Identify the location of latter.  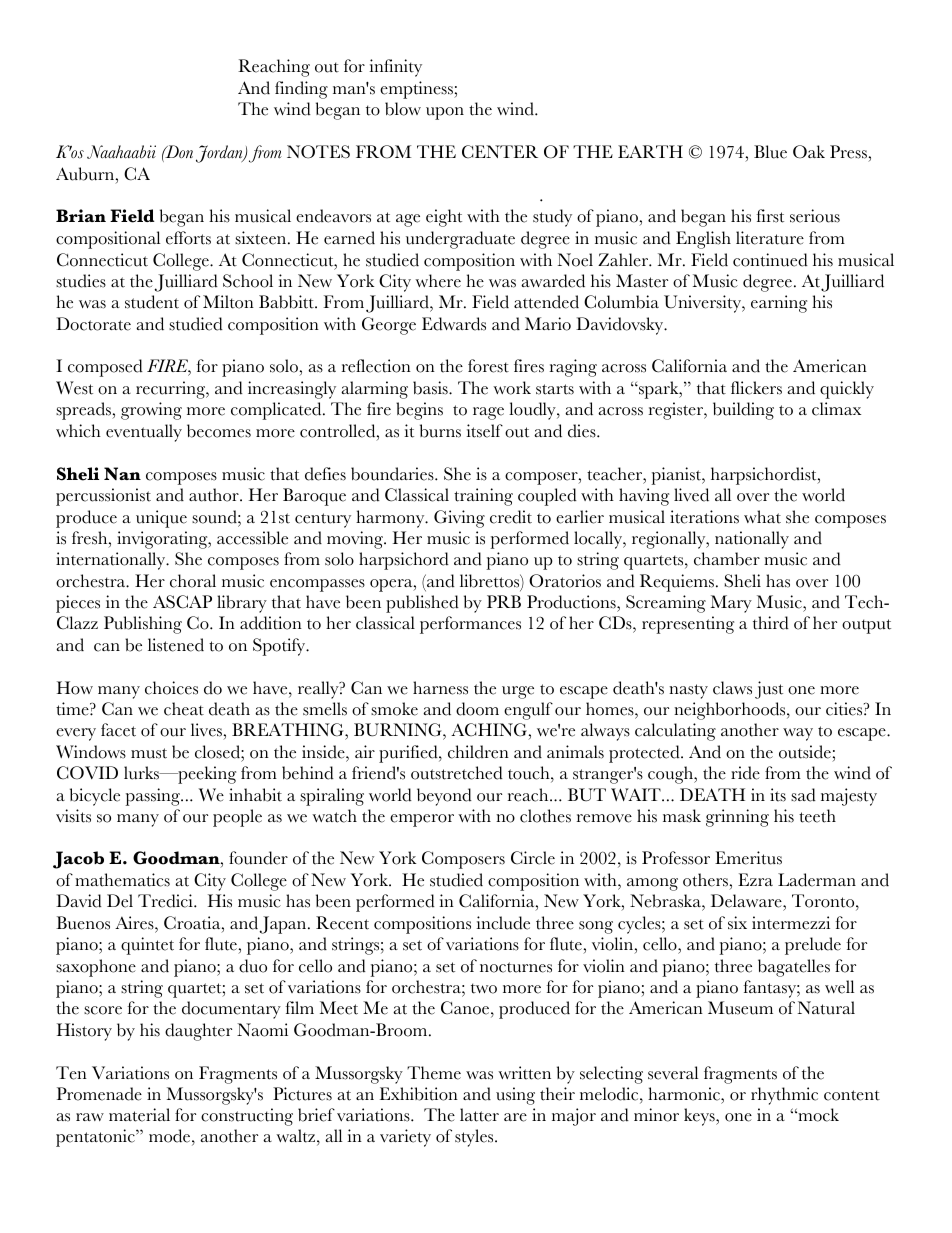
(479, 1115).
